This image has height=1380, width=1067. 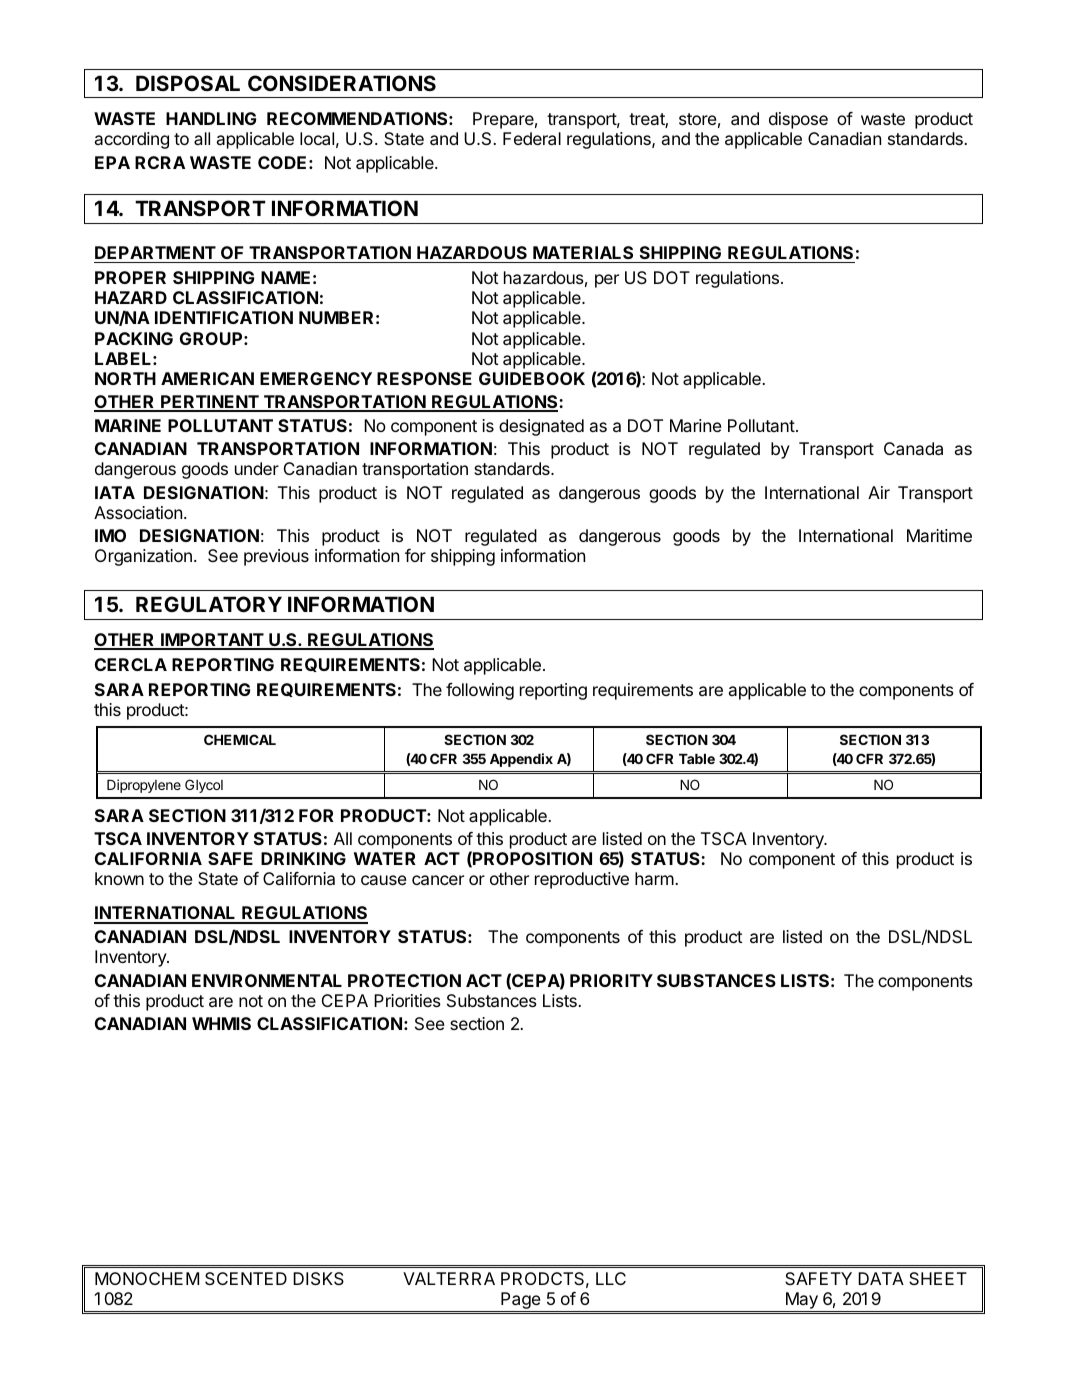 I want to click on HANDLING, so click(x=211, y=118).
